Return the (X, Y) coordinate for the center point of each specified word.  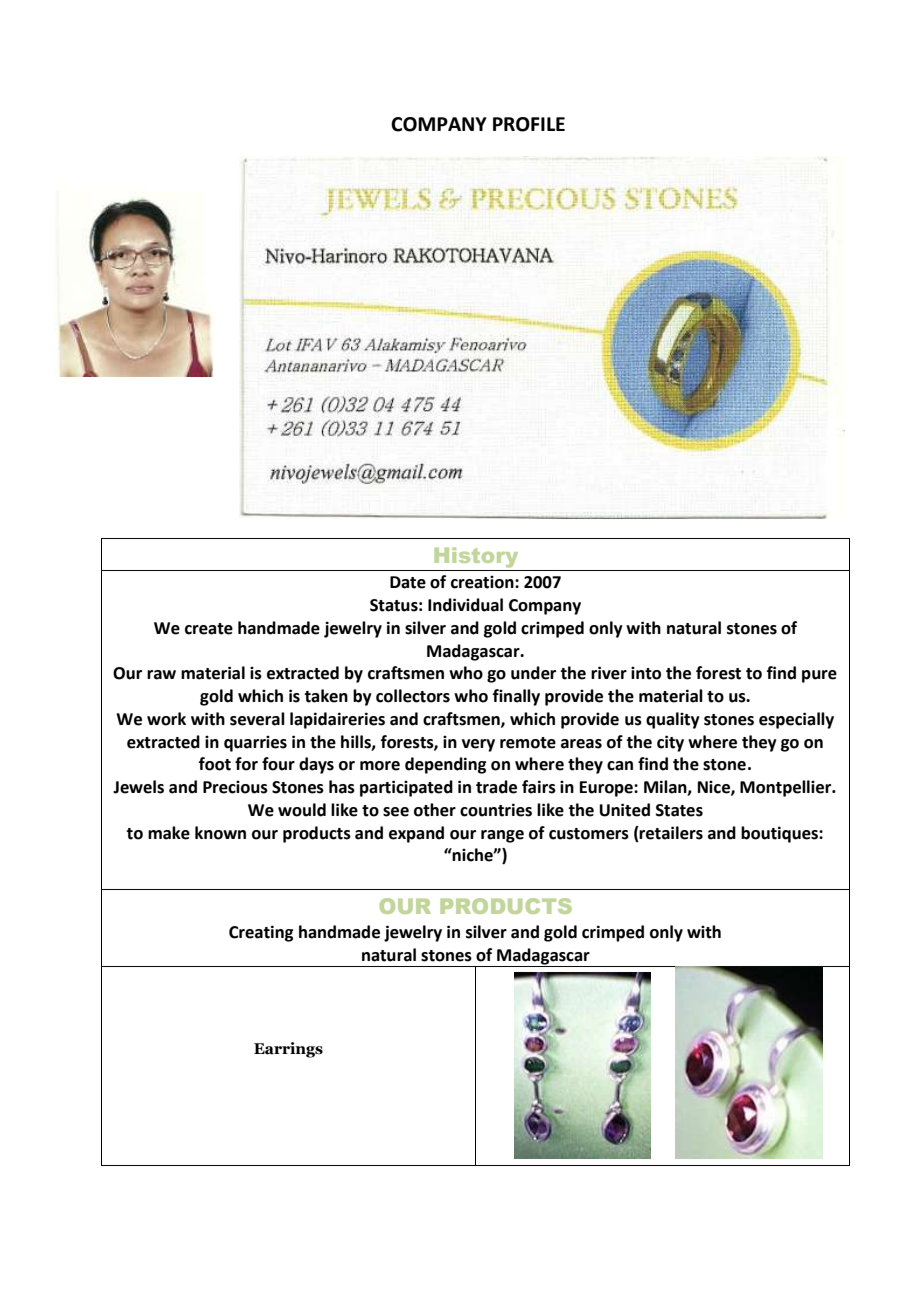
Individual (465, 605)
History (476, 558)
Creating (261, 933)
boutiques (780, 834)
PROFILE (529, 124)
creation (483, 582)
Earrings (288, 1050)
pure (819, 676)
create (209, 629)
